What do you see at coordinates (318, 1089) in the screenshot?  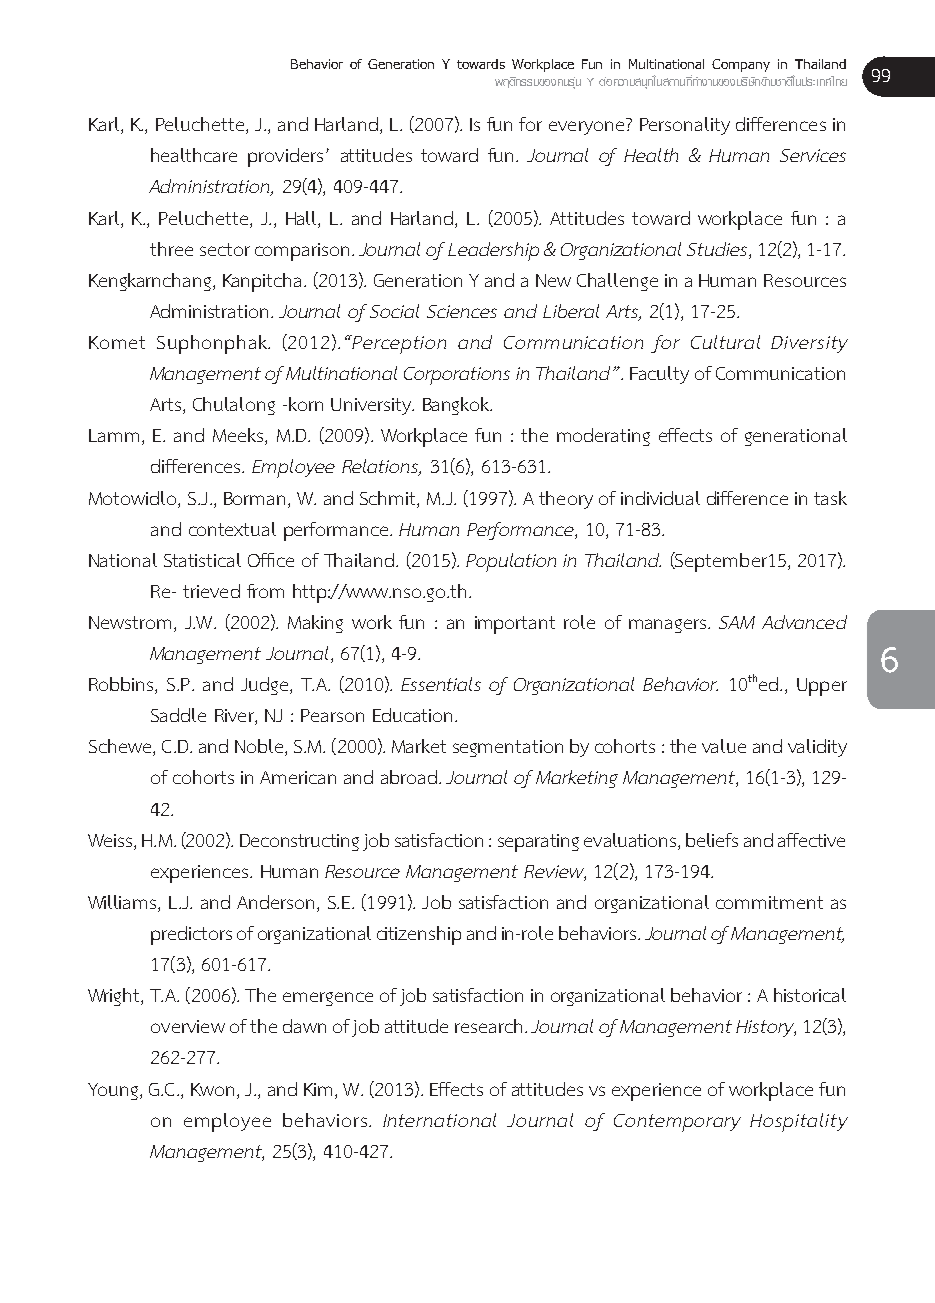 I see `Kim` at bounding box center [318, 1089].
